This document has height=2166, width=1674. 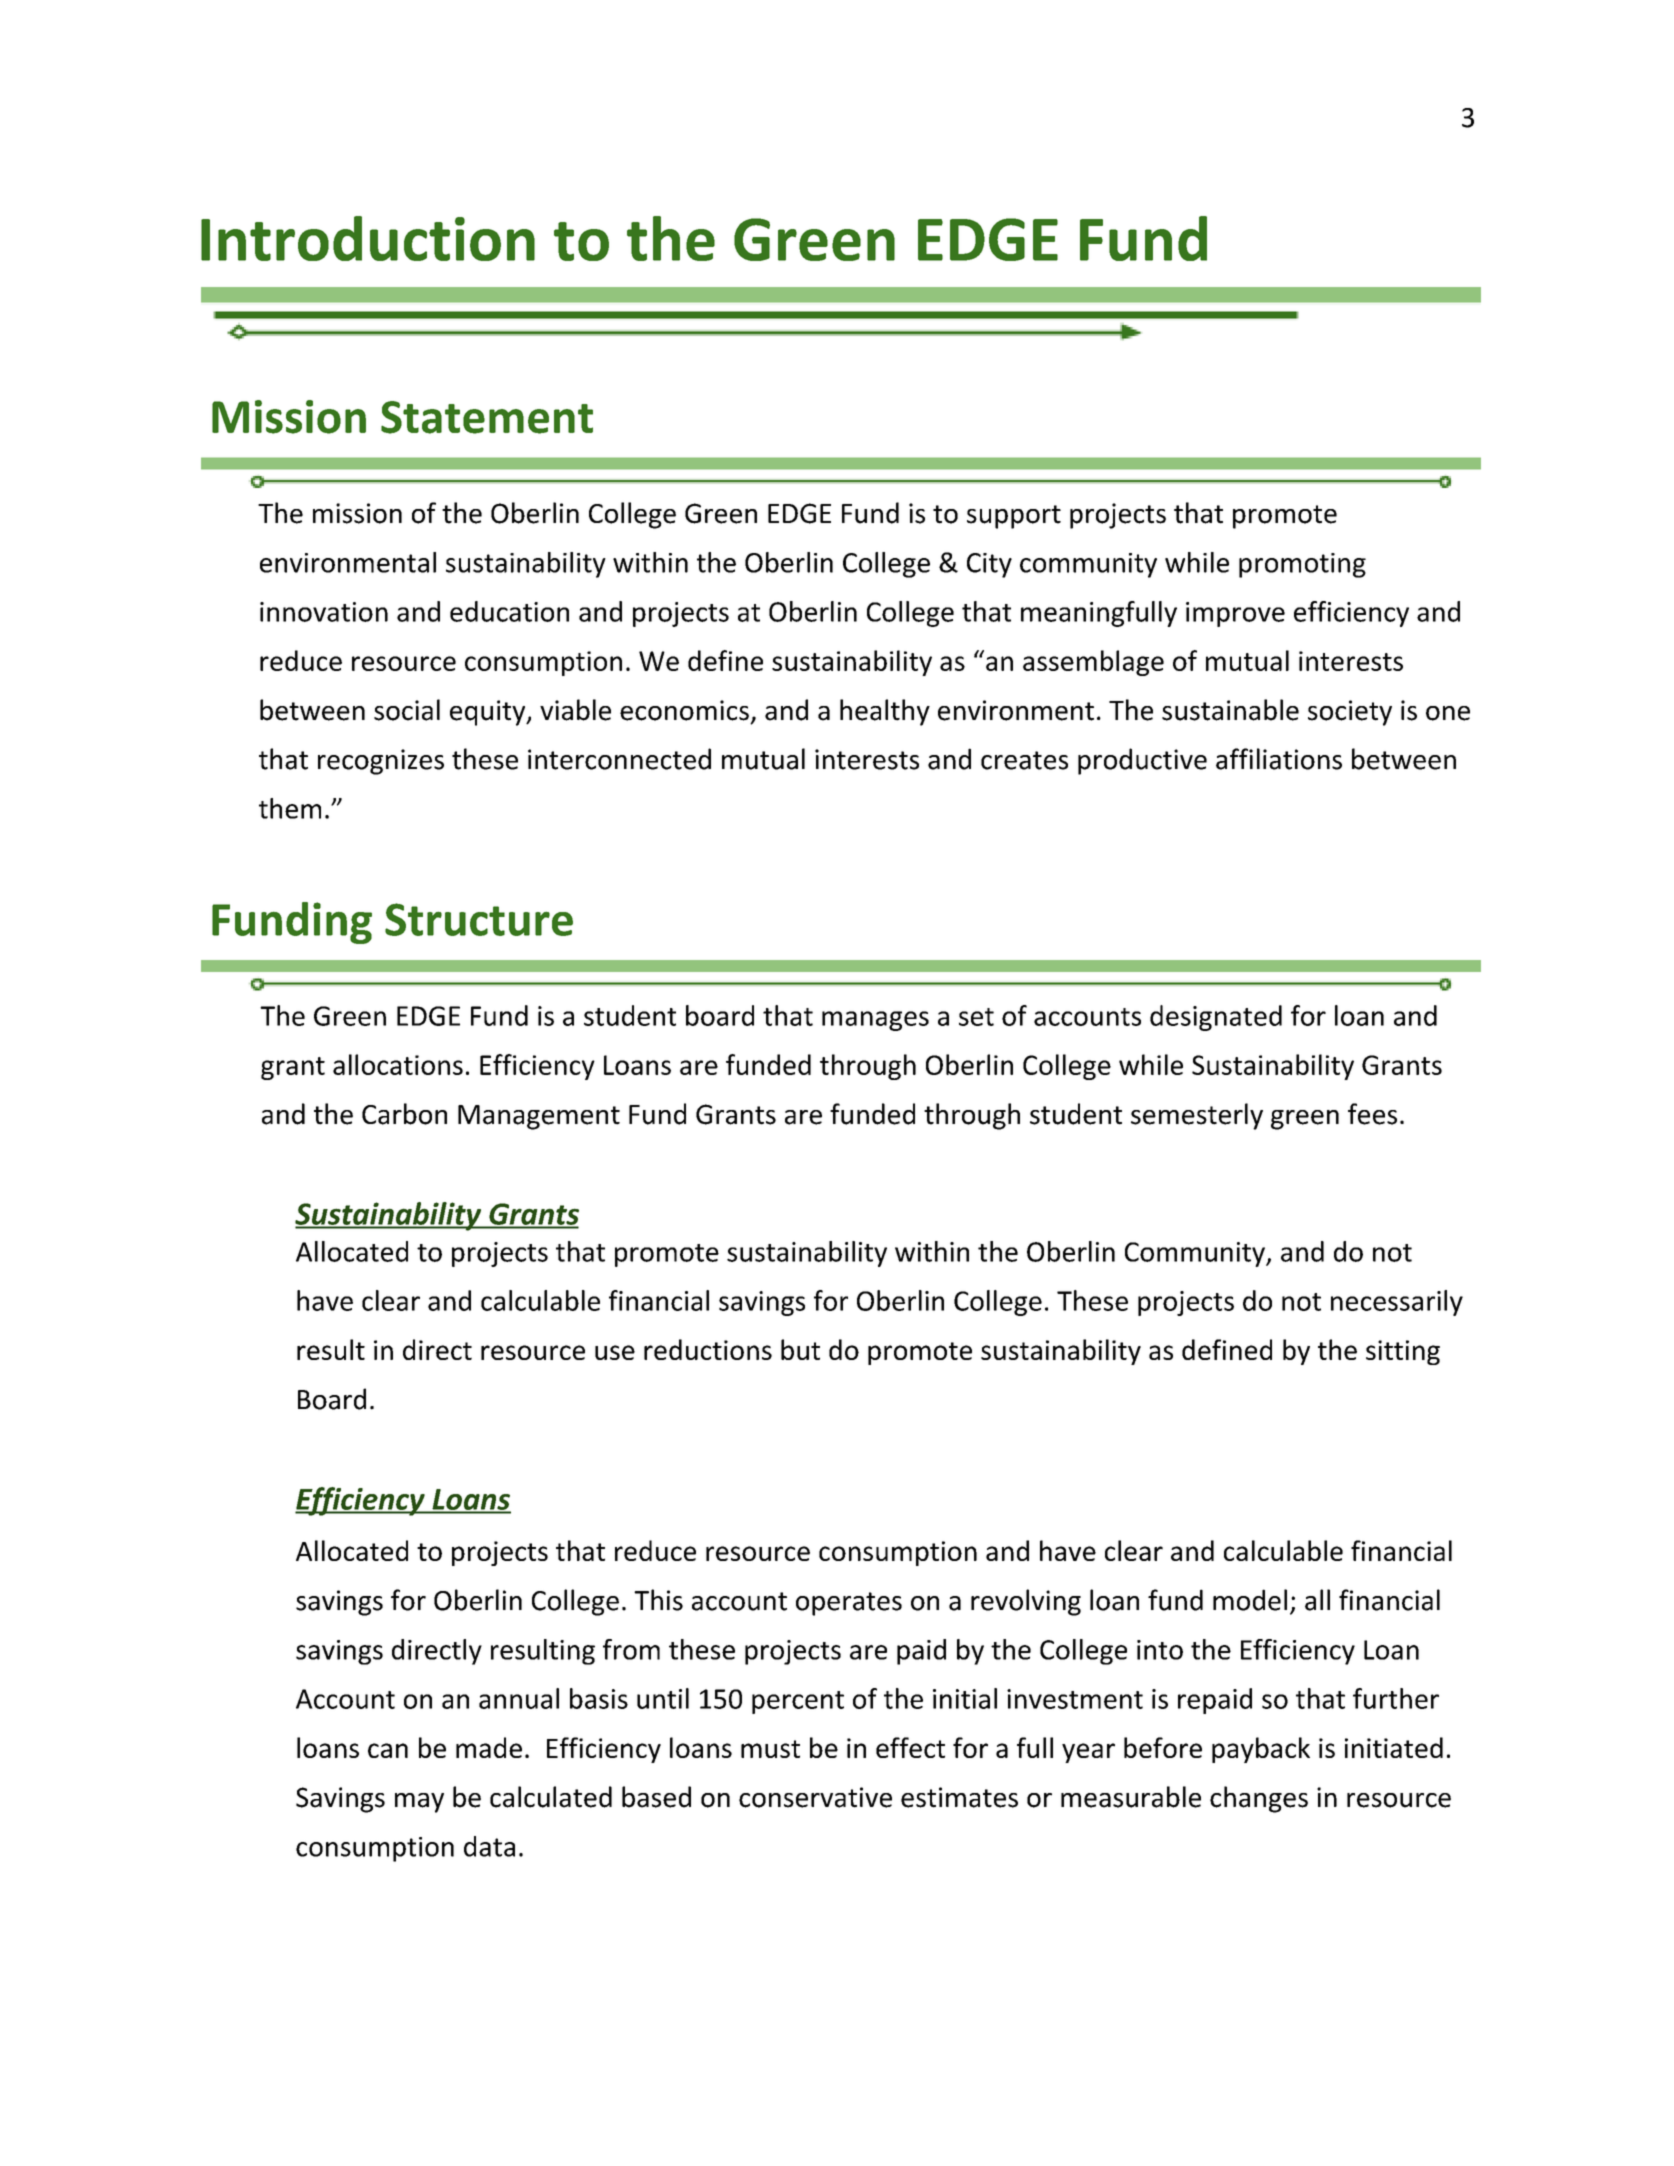 I want to click on support, so click(x=1014, y=517).
